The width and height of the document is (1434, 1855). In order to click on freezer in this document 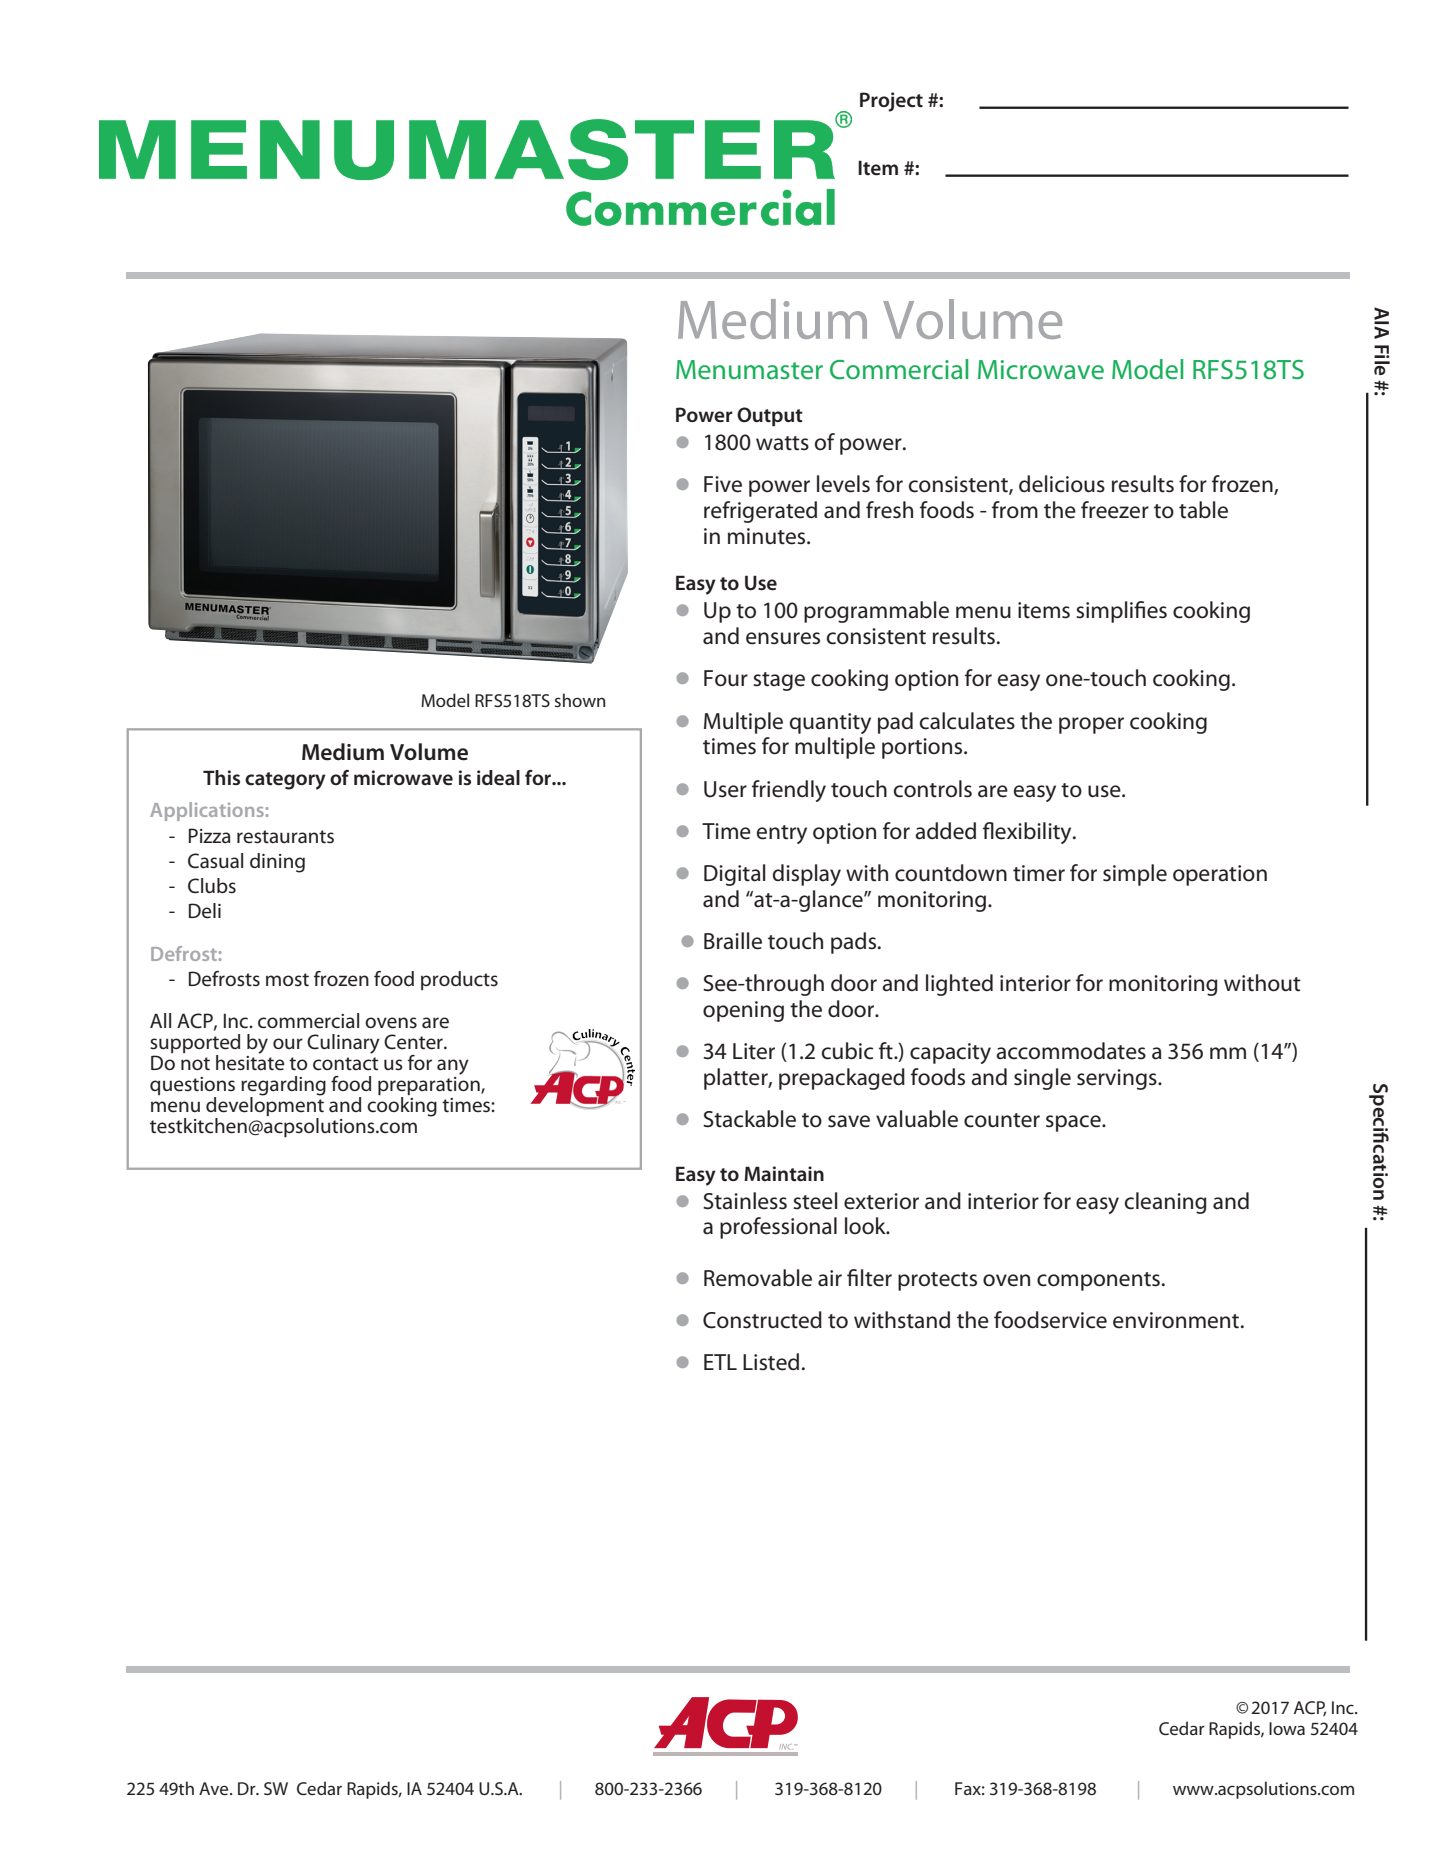, I will do `click(1115, 510)`.
